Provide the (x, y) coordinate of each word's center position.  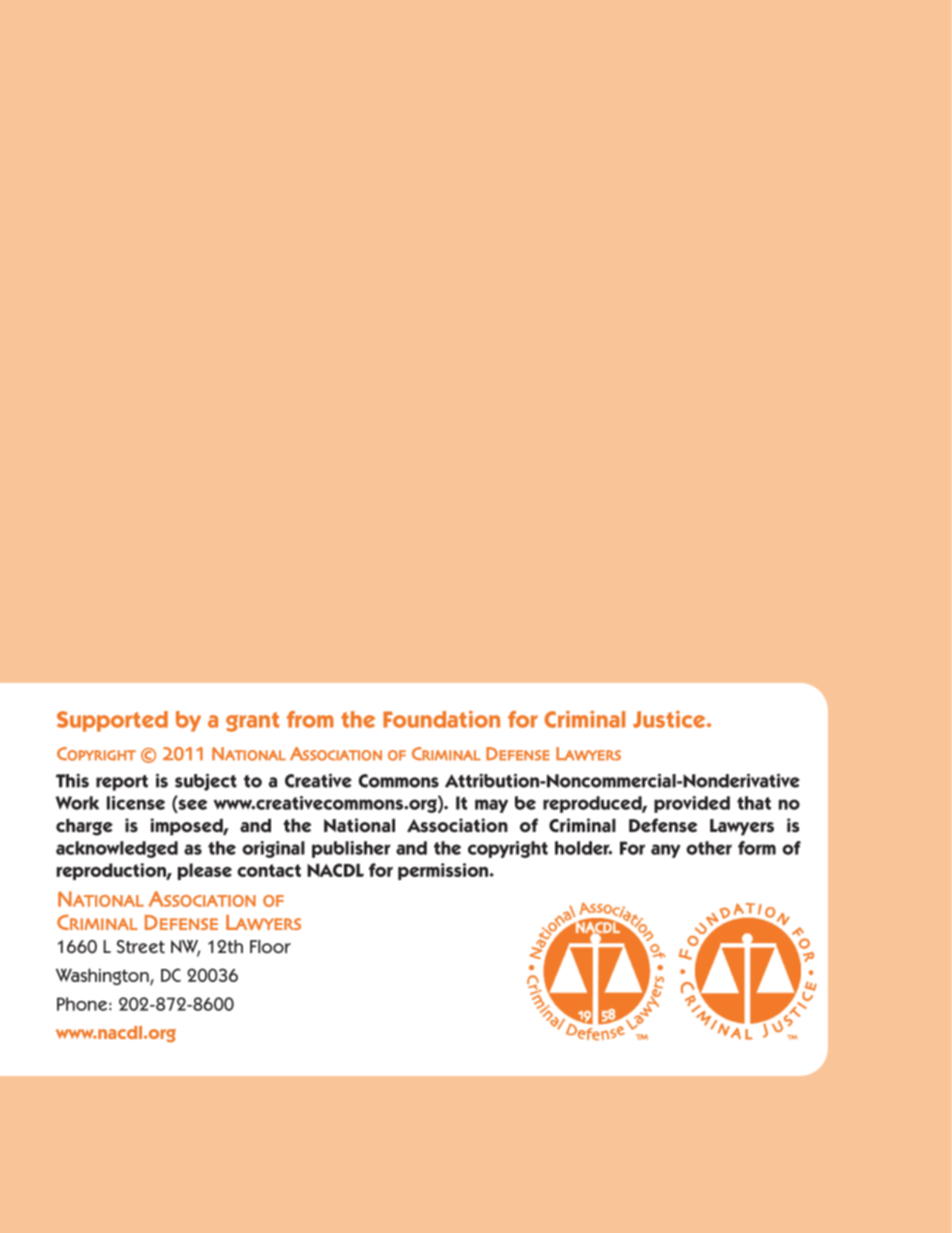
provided (692, 804)
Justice (670, 719)
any (666, 851)
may (491, 806)
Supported (112, 721)
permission (444, 871)
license (136, 803)
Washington (103, 977)
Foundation (441, 719)
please (205, 871)
